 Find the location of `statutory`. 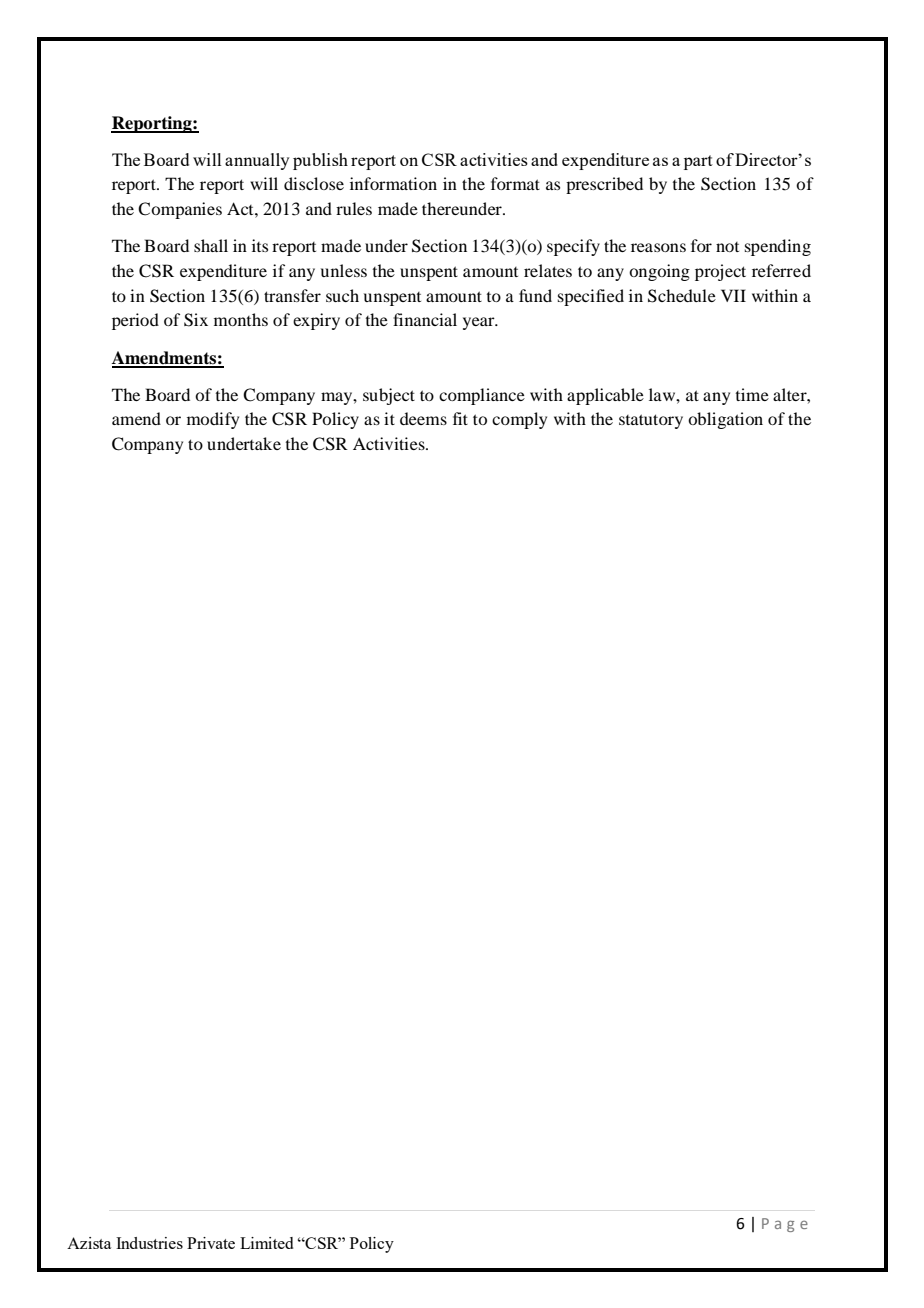

statutory is located at coordinates (651, 421).
